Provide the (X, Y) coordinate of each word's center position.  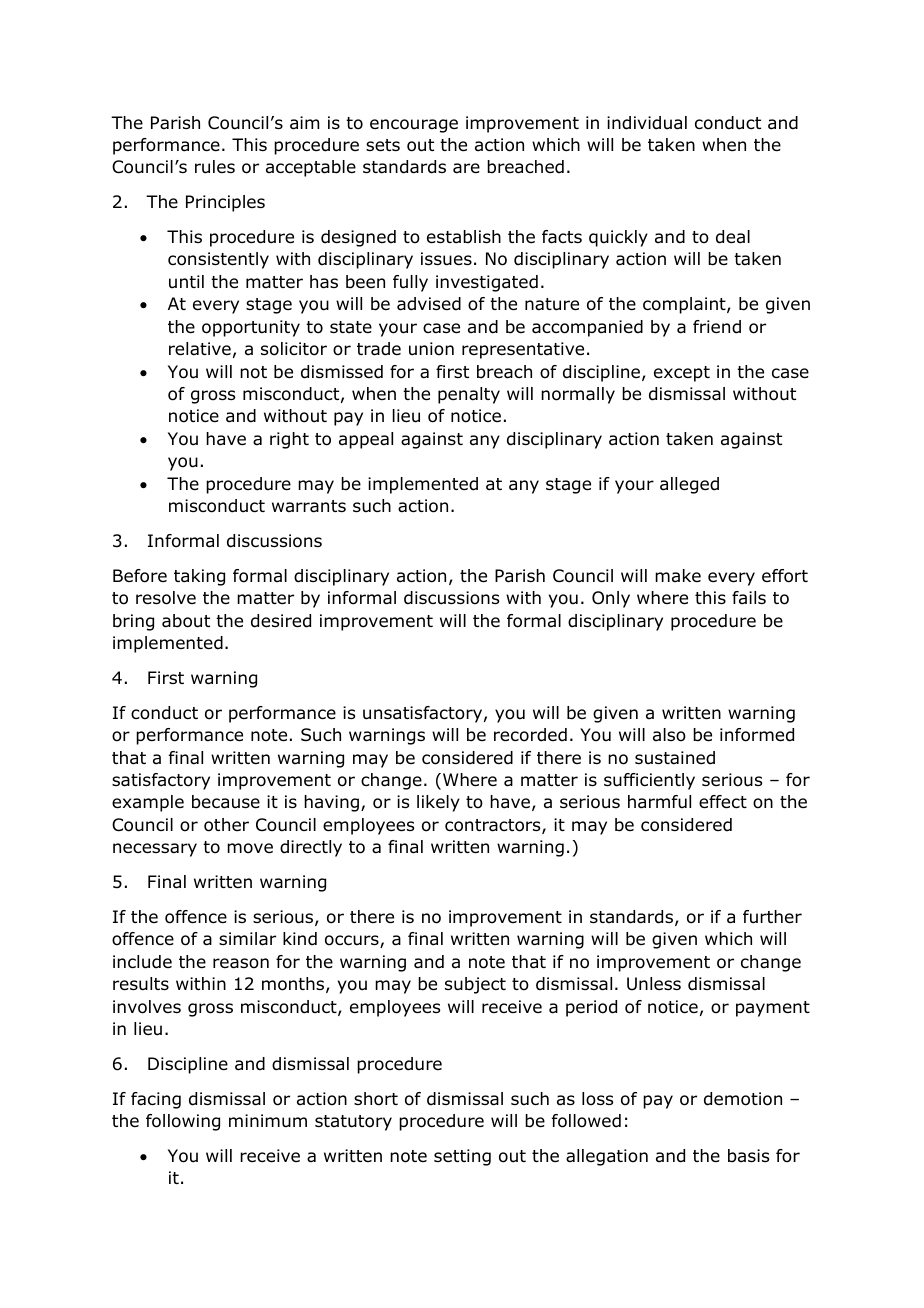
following (183, 1122)
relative (200, 349)
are (466, 168)
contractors (494, 826)
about (186, 621)
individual (647, 123)
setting (462, 1157)
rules (215, 167)
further (772, 917)
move (250, 848)
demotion (743, 1099)
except (682, 374)
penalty (469, 395)
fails (749, 597)
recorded (530, 735)
